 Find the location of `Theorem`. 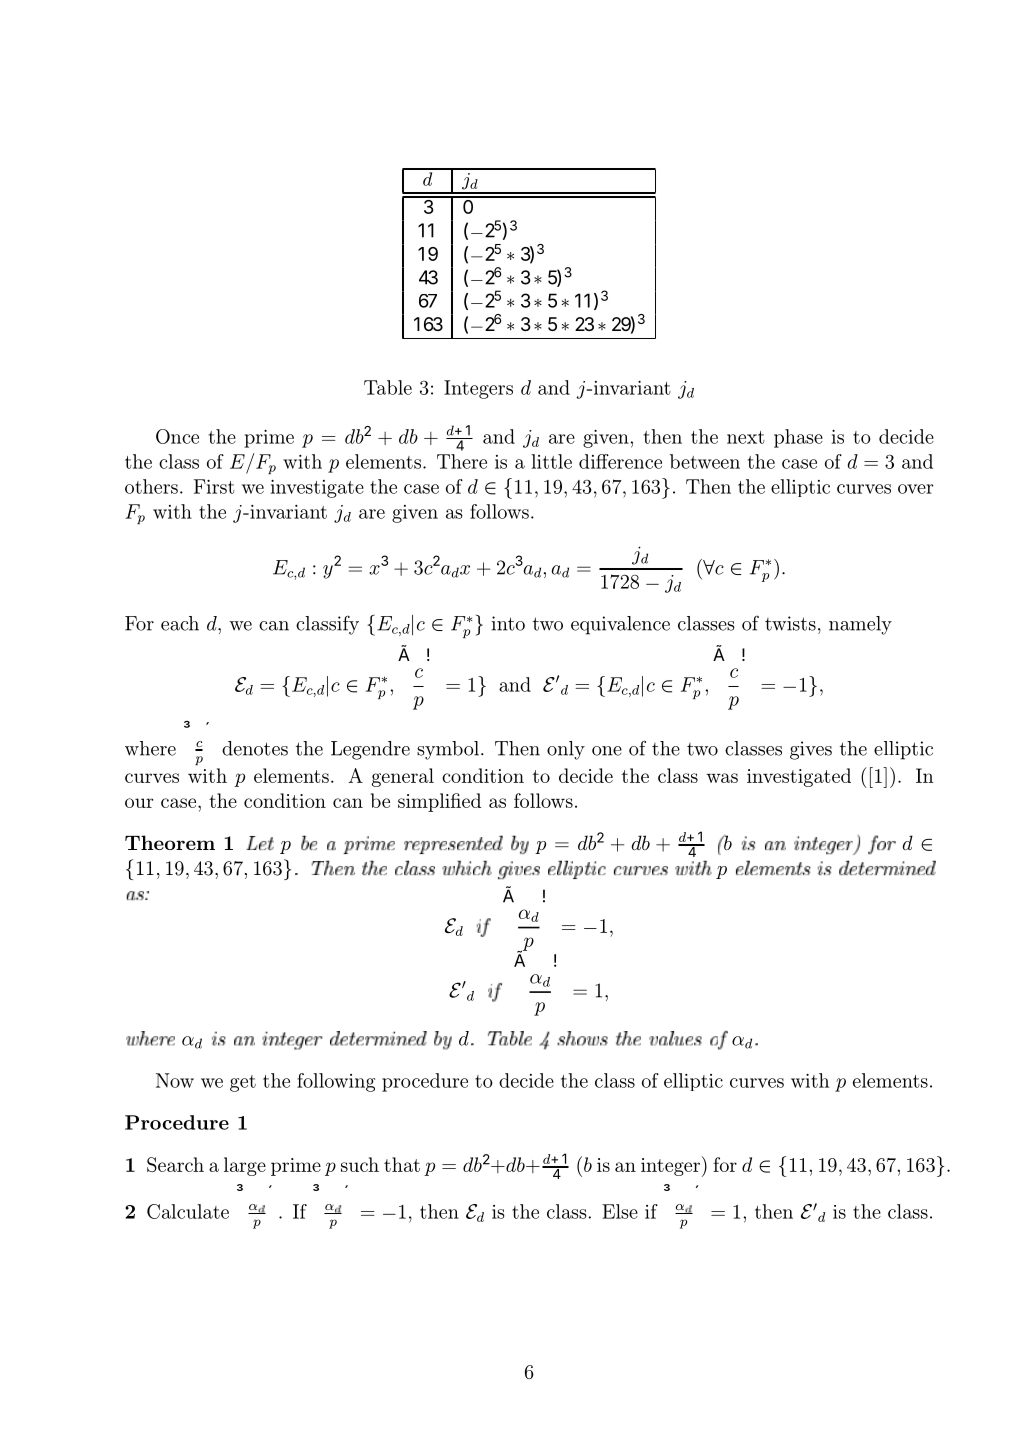

Theorem is located at coordinates (170, 842).
